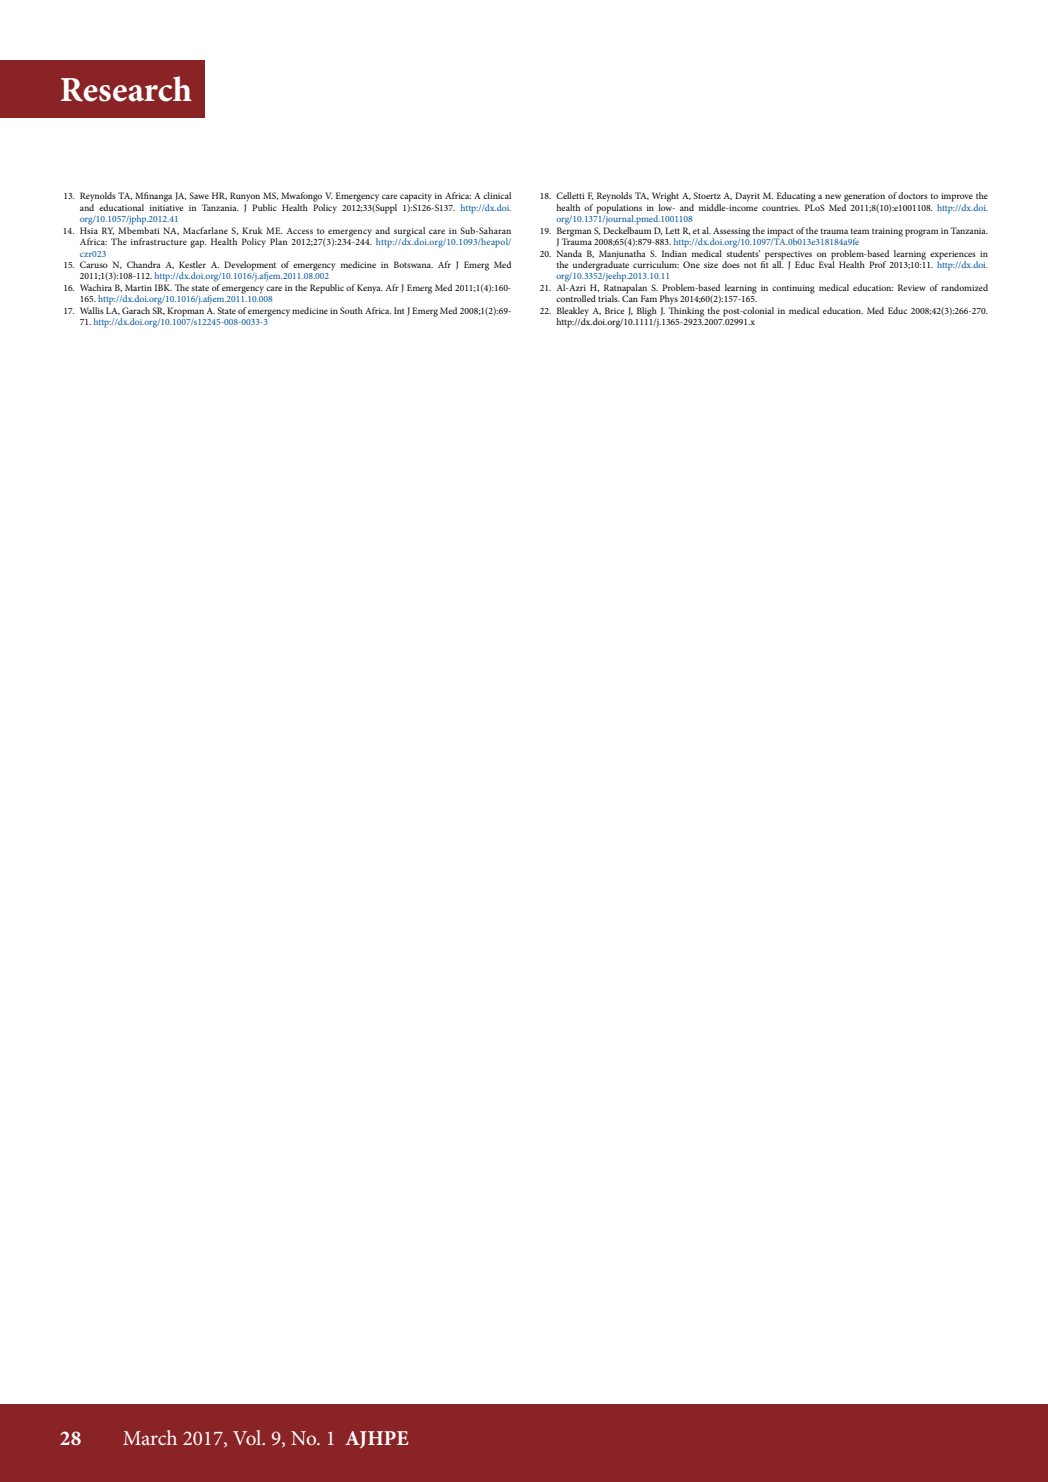 This screenshot has height=1482, width=1048. I want to click on South, so click(351, 310).
